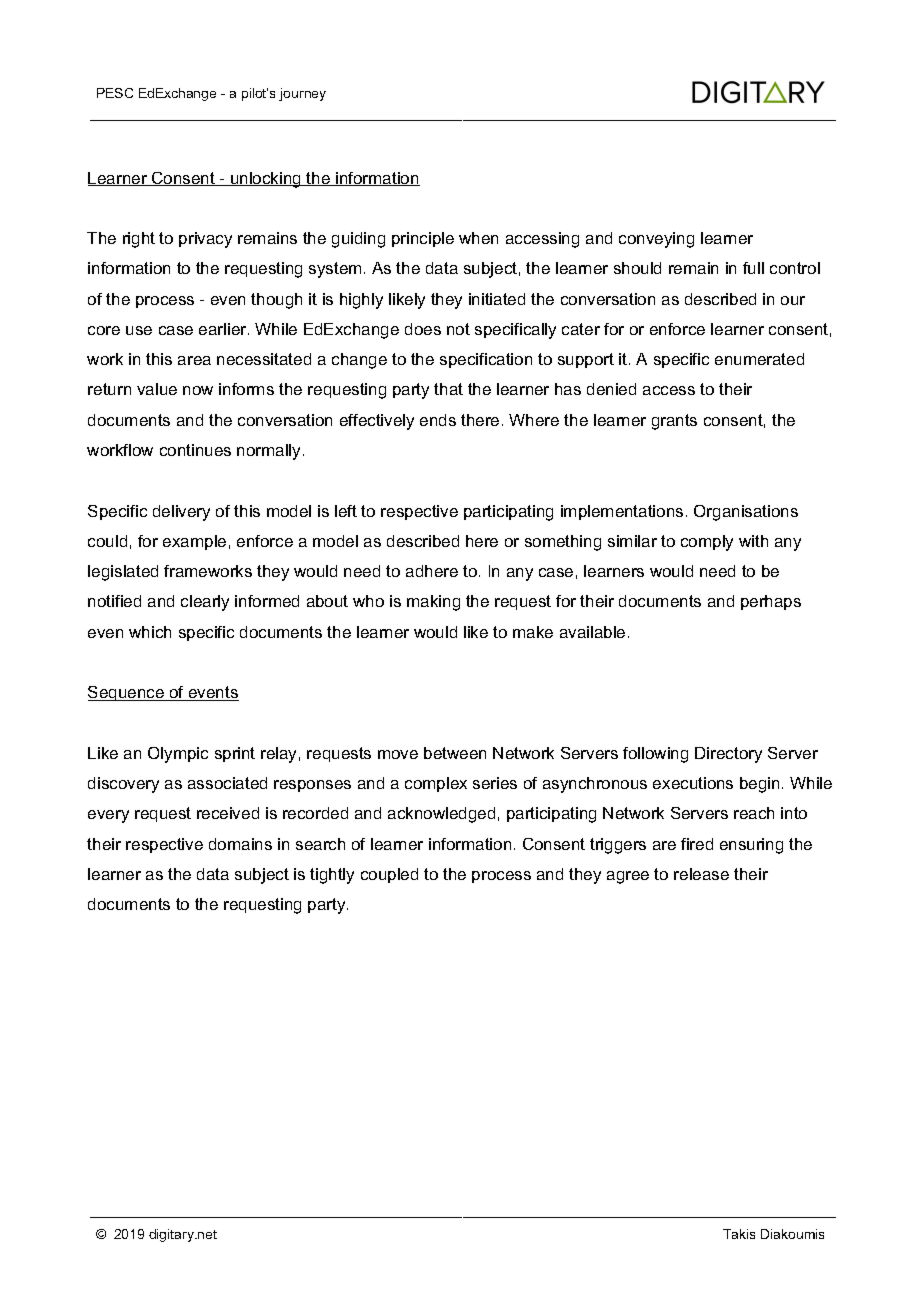 The height and width of the image is (1308, 924). I want to click on making, so click(433, 603).
